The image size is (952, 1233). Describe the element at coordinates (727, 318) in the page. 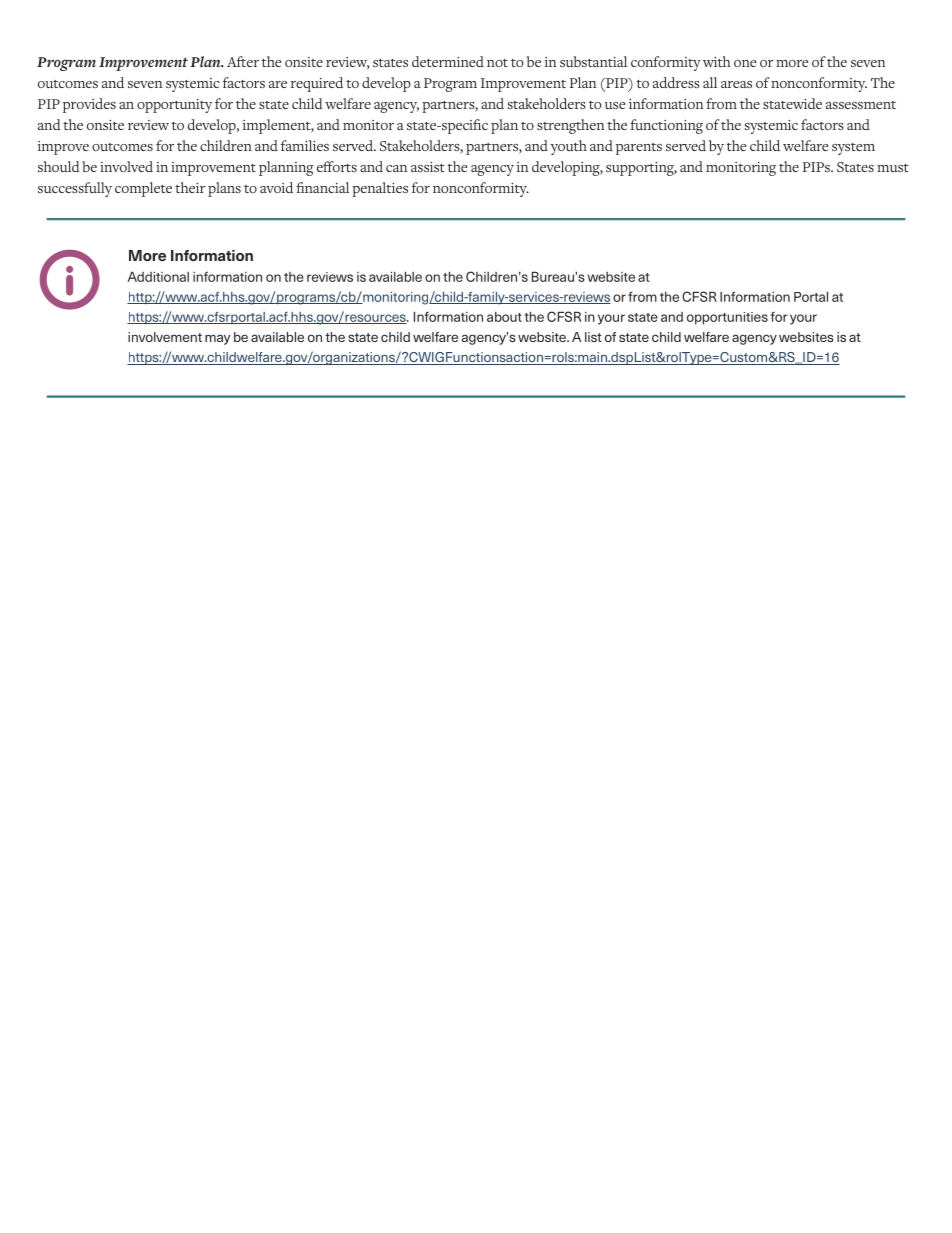

I see `opportunities` at that location.
